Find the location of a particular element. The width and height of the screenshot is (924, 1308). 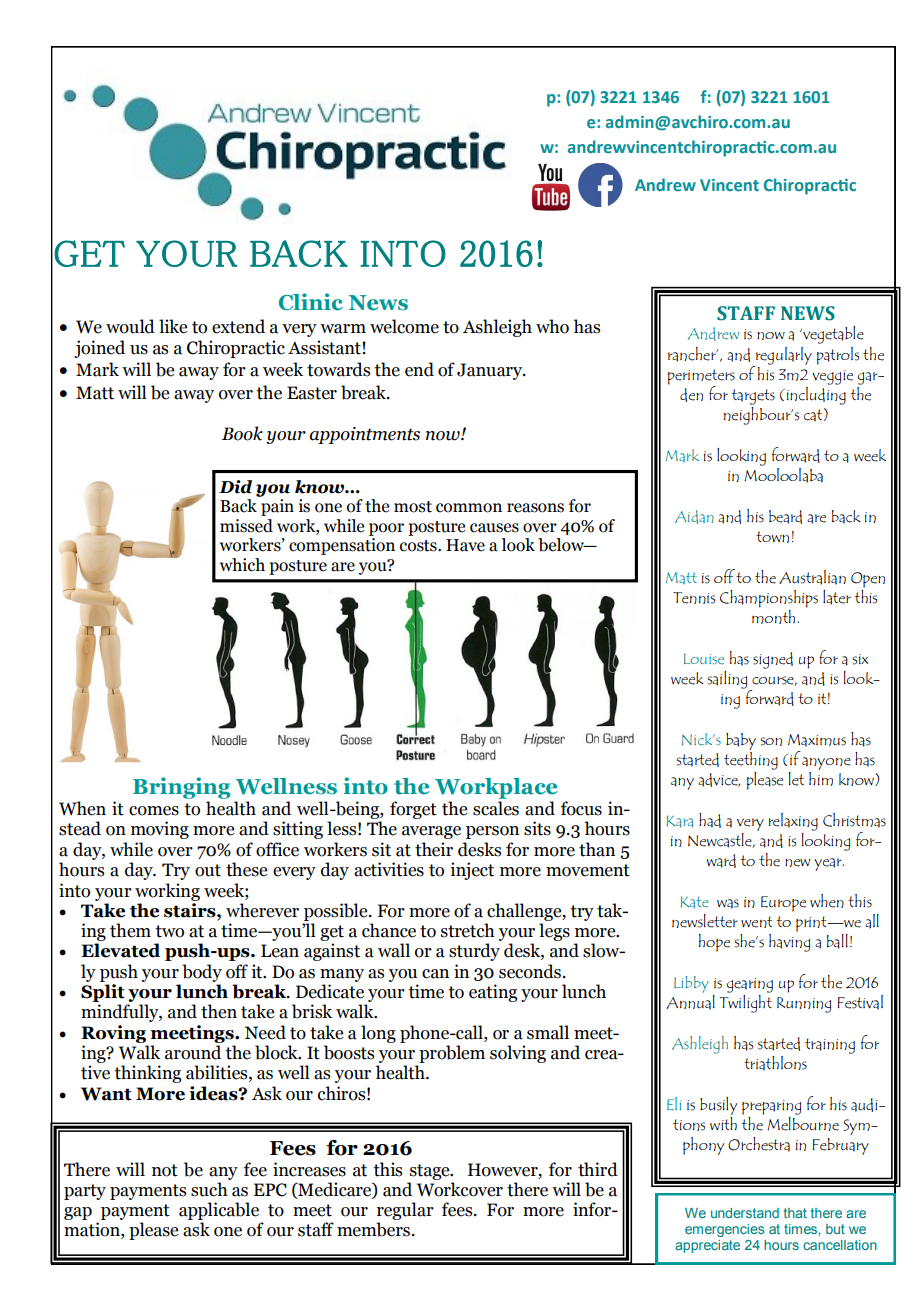

stage is located at coordinates (431, 1172).
